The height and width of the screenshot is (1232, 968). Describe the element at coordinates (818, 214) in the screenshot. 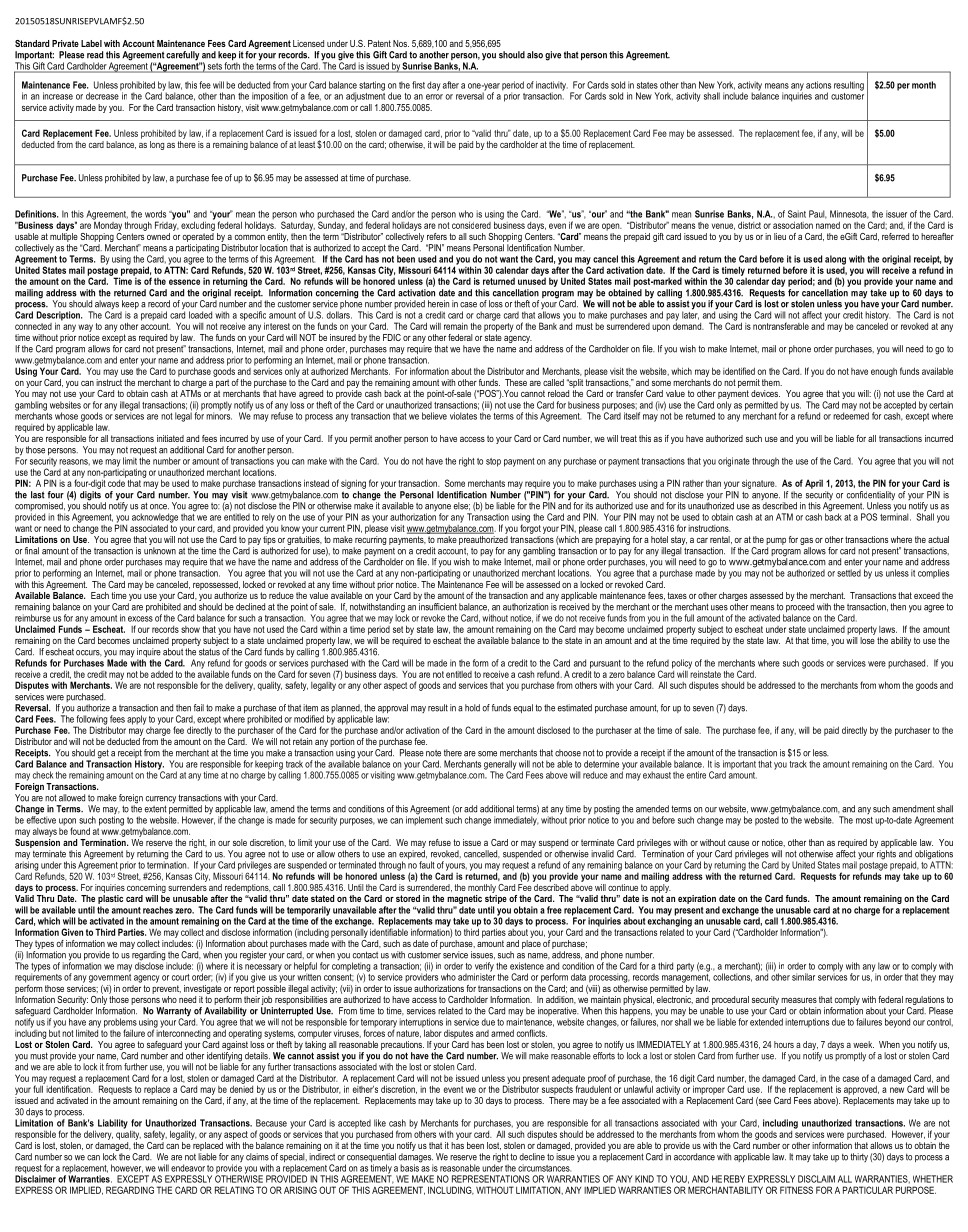

I see `Paul` at that location.
